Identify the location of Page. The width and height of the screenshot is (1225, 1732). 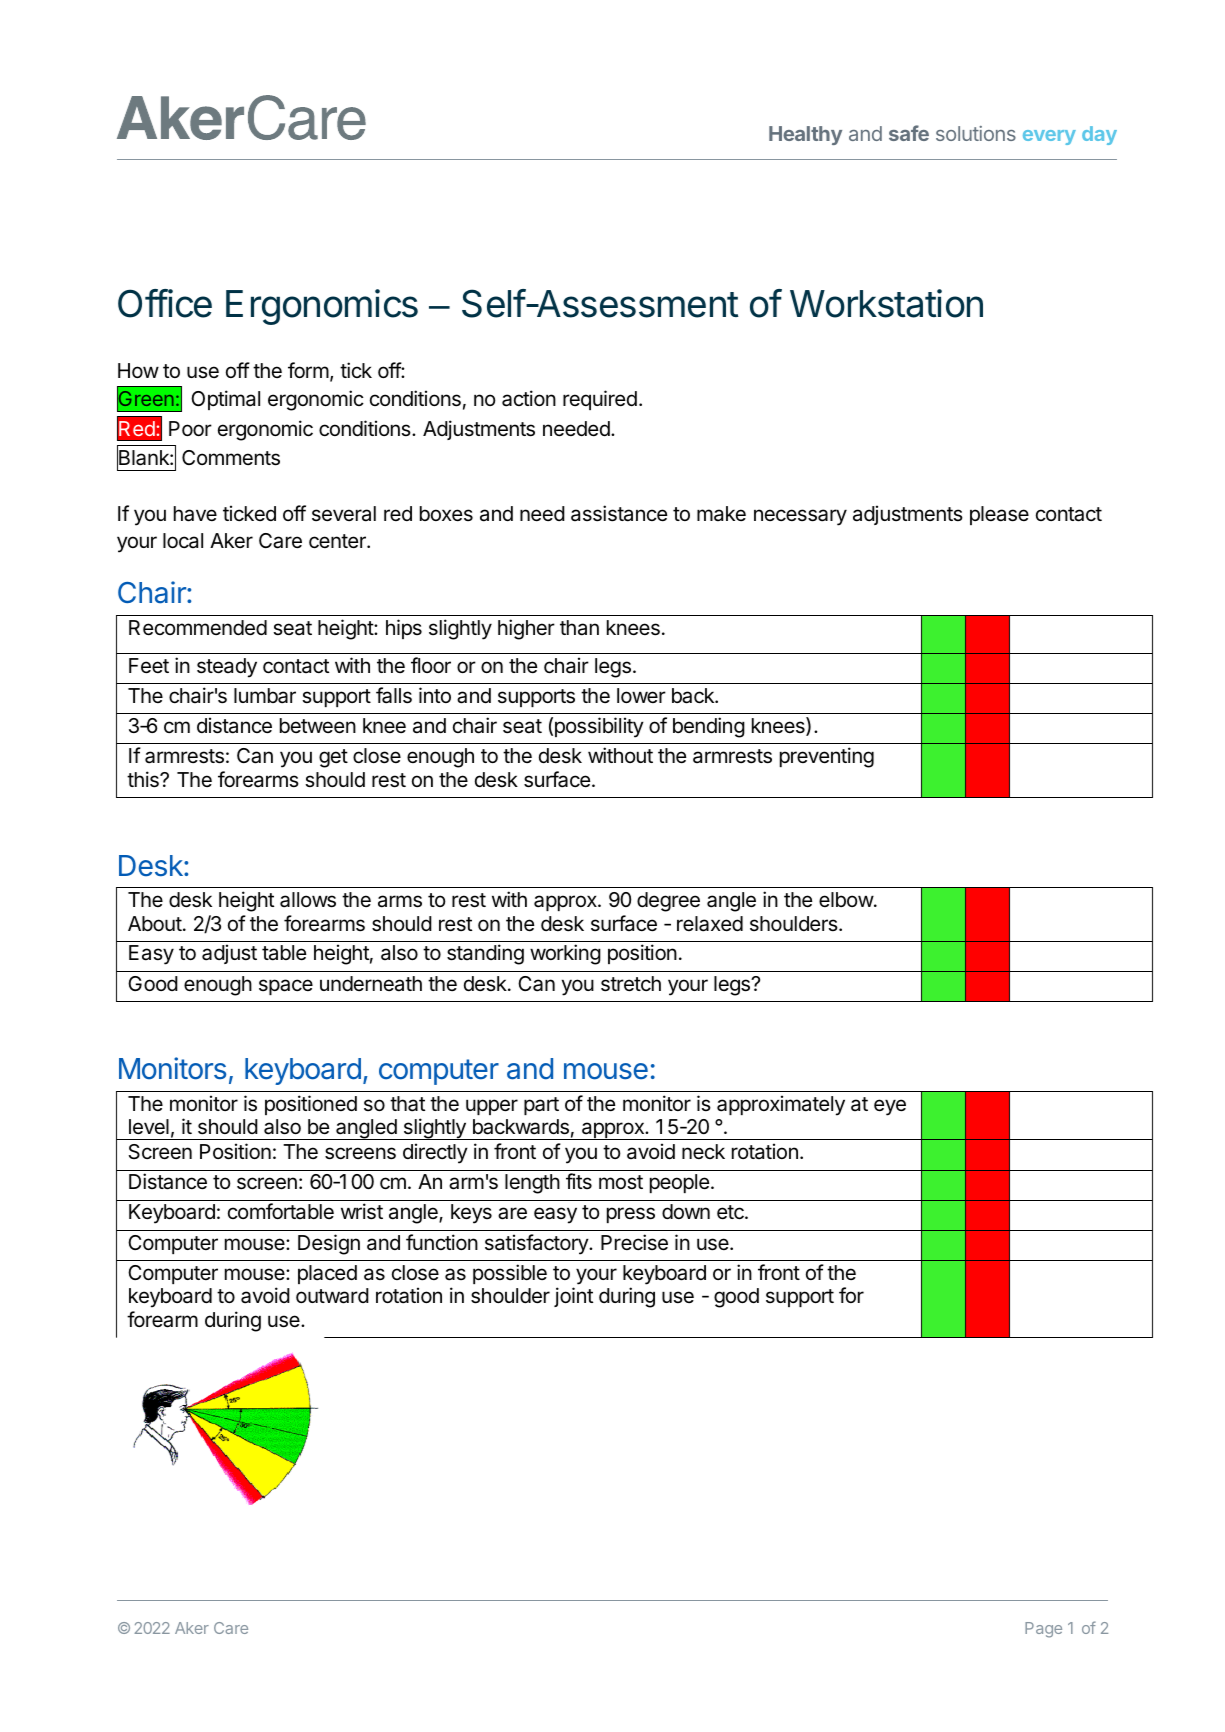
(1043, 1630).
